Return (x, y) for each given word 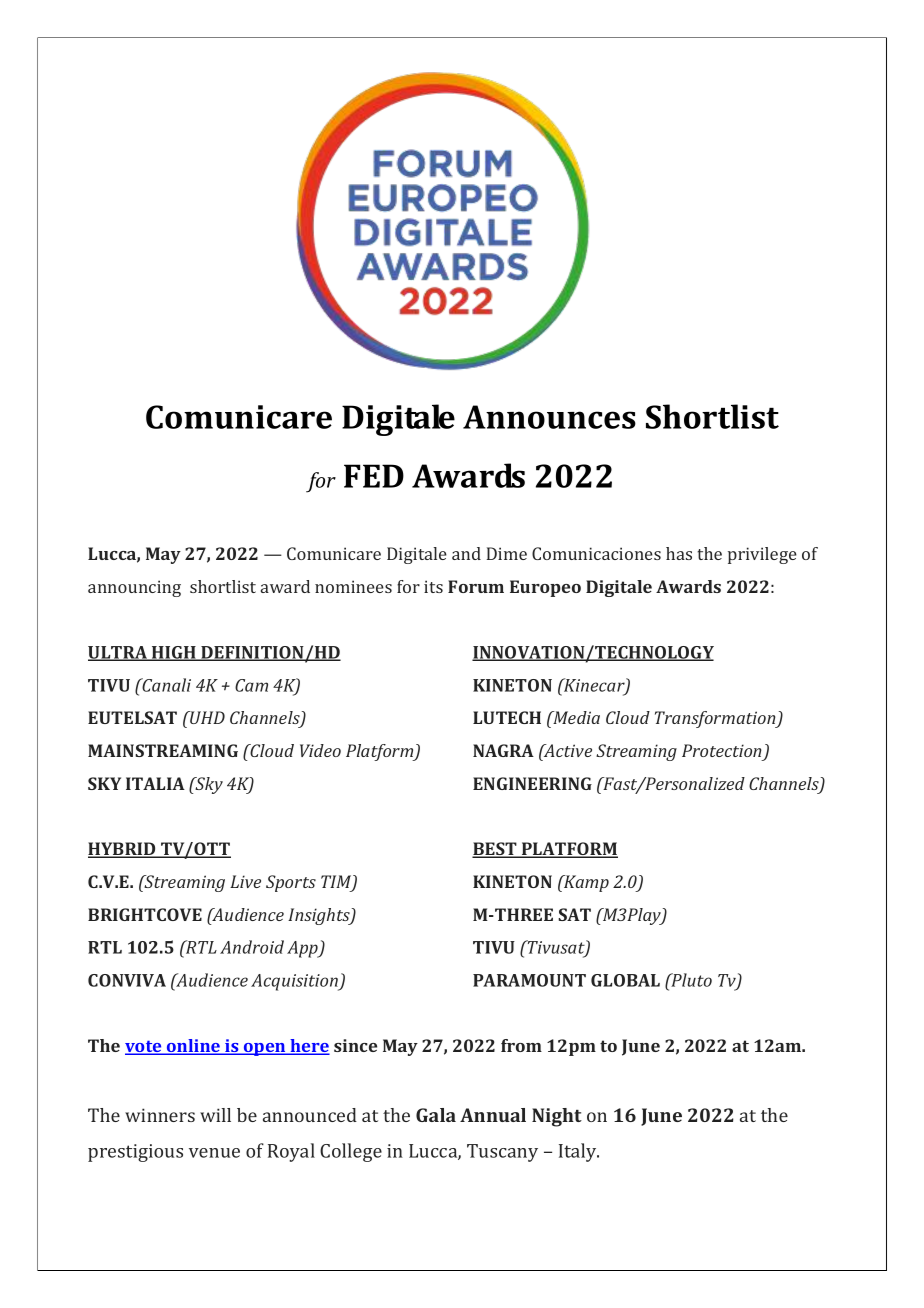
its (433, 586)
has (679, 553)
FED (374, 476)
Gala (436, 1115)
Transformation (716, 719)
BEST (495, 850)
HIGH (174, 653)
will (215, 1115)
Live (245, 881)
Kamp (585, 883)
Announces (549, 417)
